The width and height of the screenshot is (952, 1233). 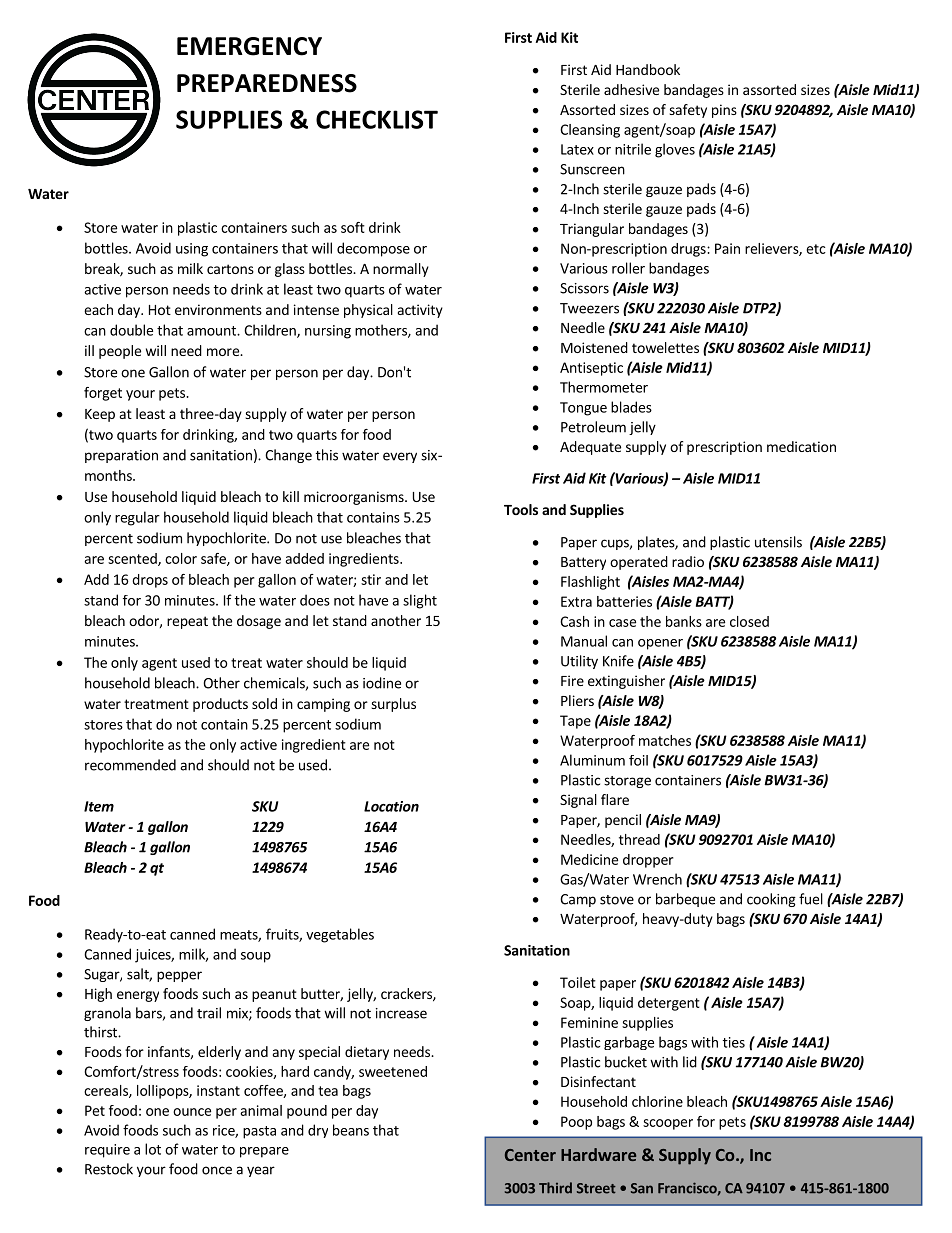 What do you see at coordinates (187, 622) in the screenshot?
I see `repeat` at bounding box center [187, 622].
